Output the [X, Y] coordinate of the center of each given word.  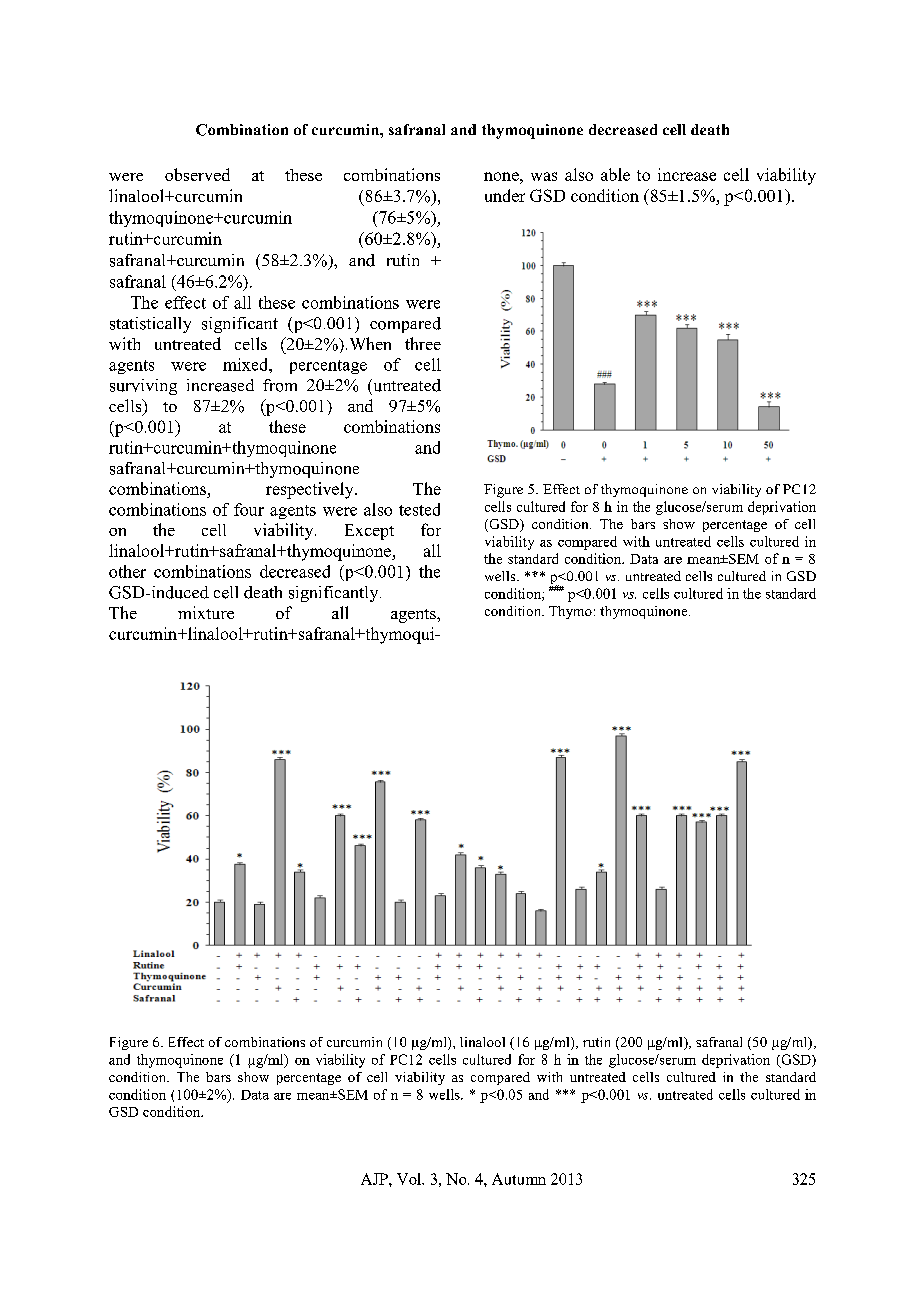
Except [369, 532]
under [505, 195]
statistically [150, 325]
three [423, 343]
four [249, 509]
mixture [206, 612]
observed [197, 174]
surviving [143, 387]
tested [419, 509]
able [615, 174]
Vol [410, 1179]
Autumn [519, 1179]
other [127, 571]
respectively [311, 490]
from [280, 385]
